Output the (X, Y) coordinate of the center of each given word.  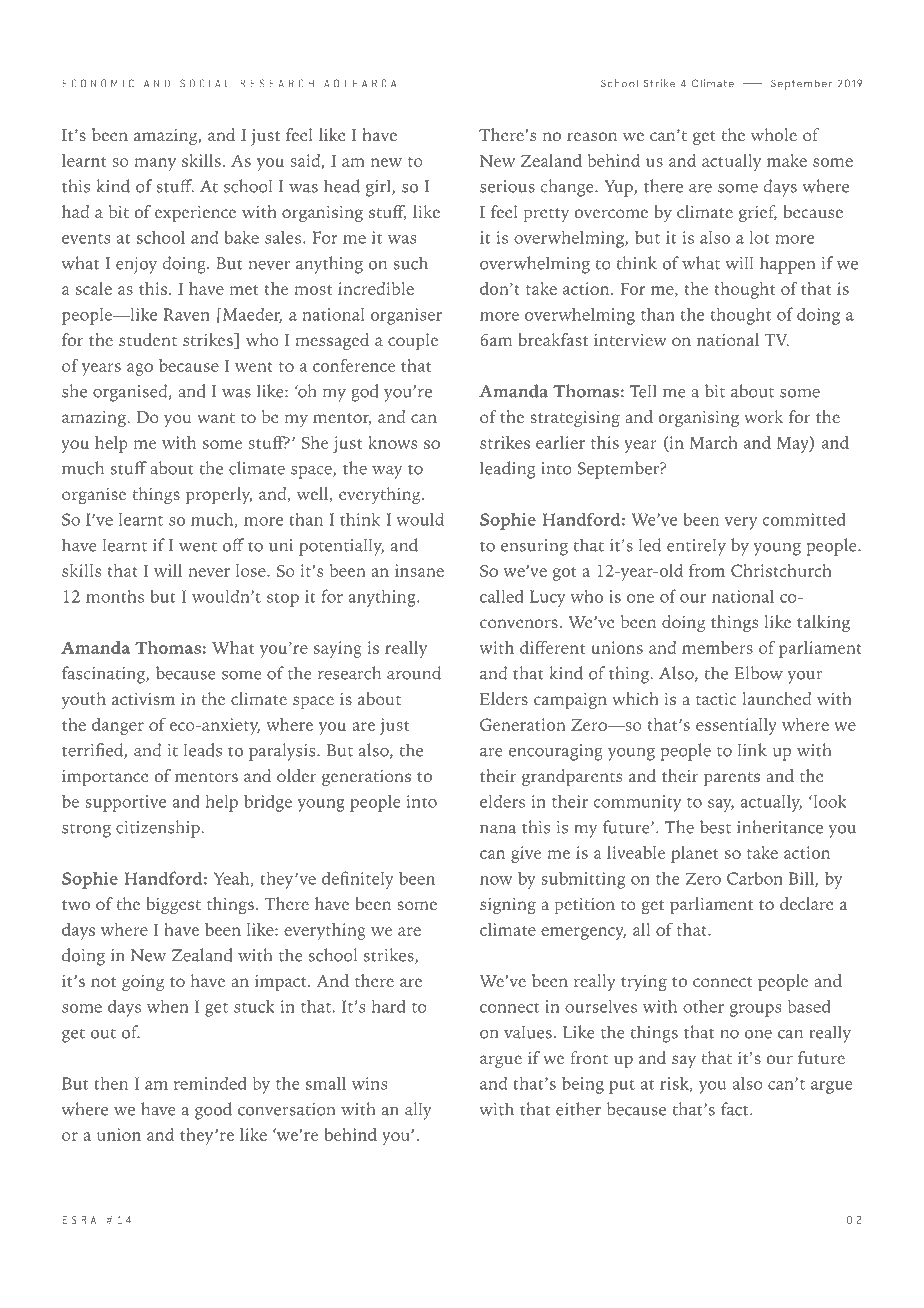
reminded (210, 1083)
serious (507, 186)
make (787, 160)
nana (498, 829)
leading (507, 470)
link (752, 749)
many (155, 164)
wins (369, 1083)
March (713, 442)
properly (219, 496)
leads (203, 750)
